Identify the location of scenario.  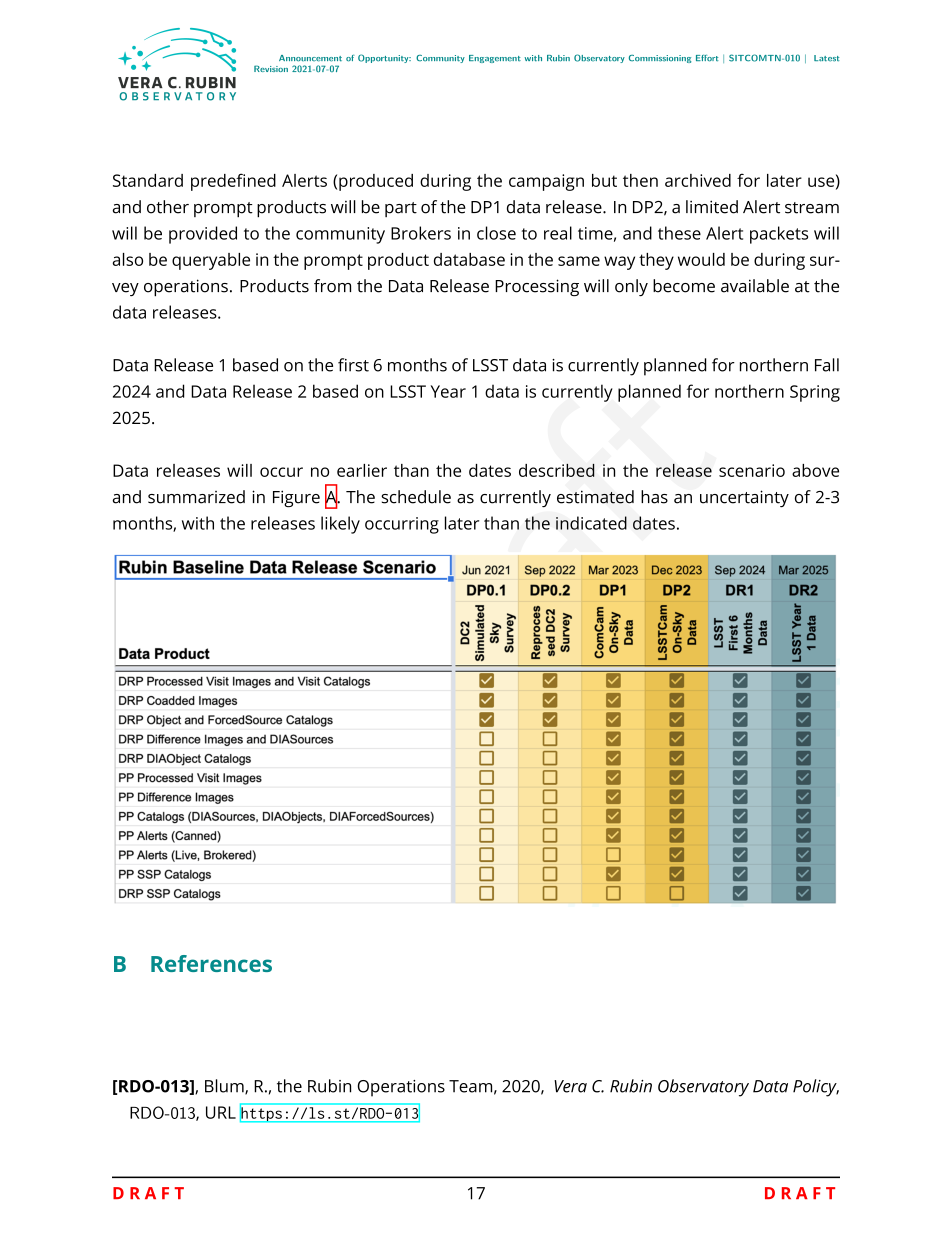
(752, 470).
